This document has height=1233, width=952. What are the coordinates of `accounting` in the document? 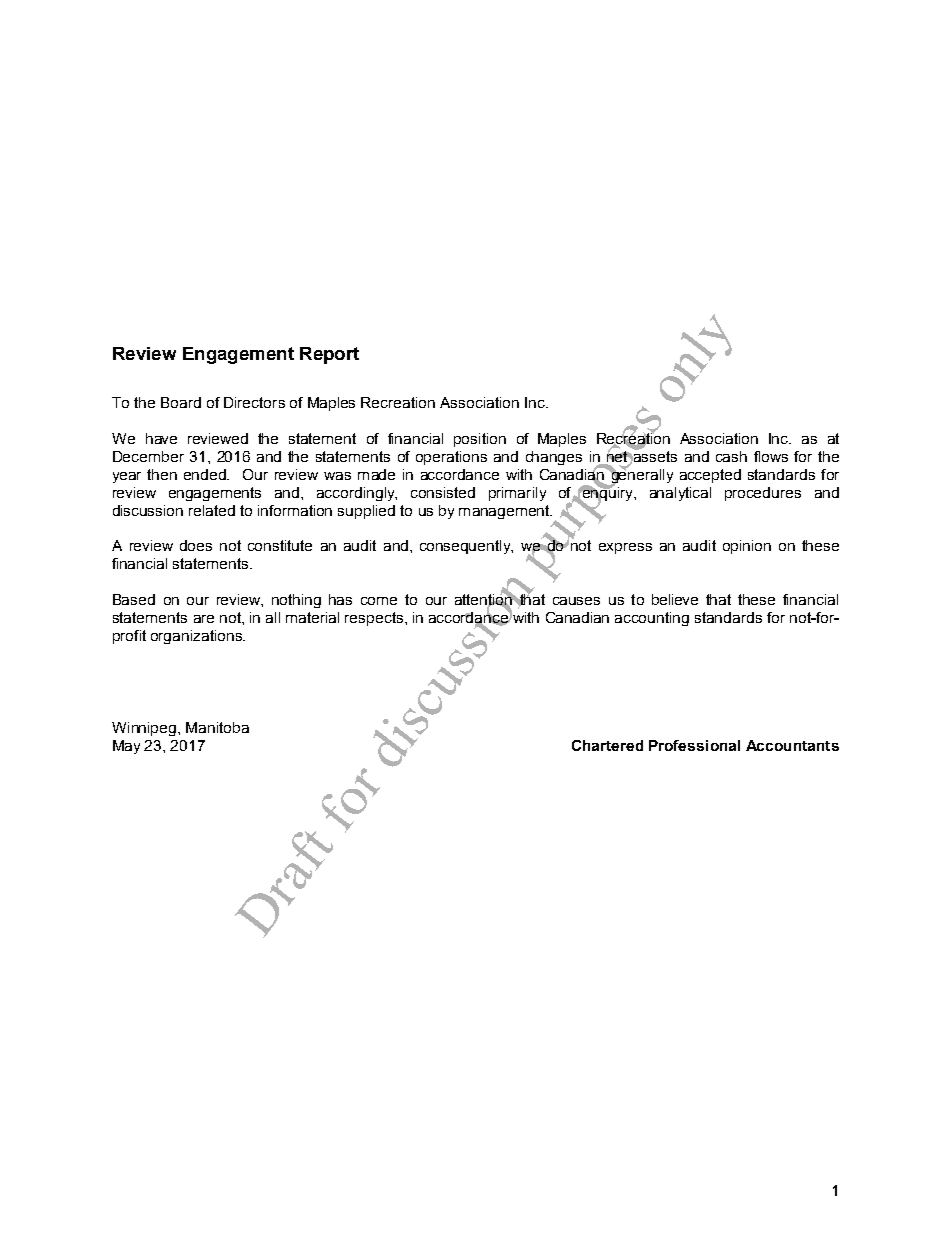 It's located at (652, 619).
